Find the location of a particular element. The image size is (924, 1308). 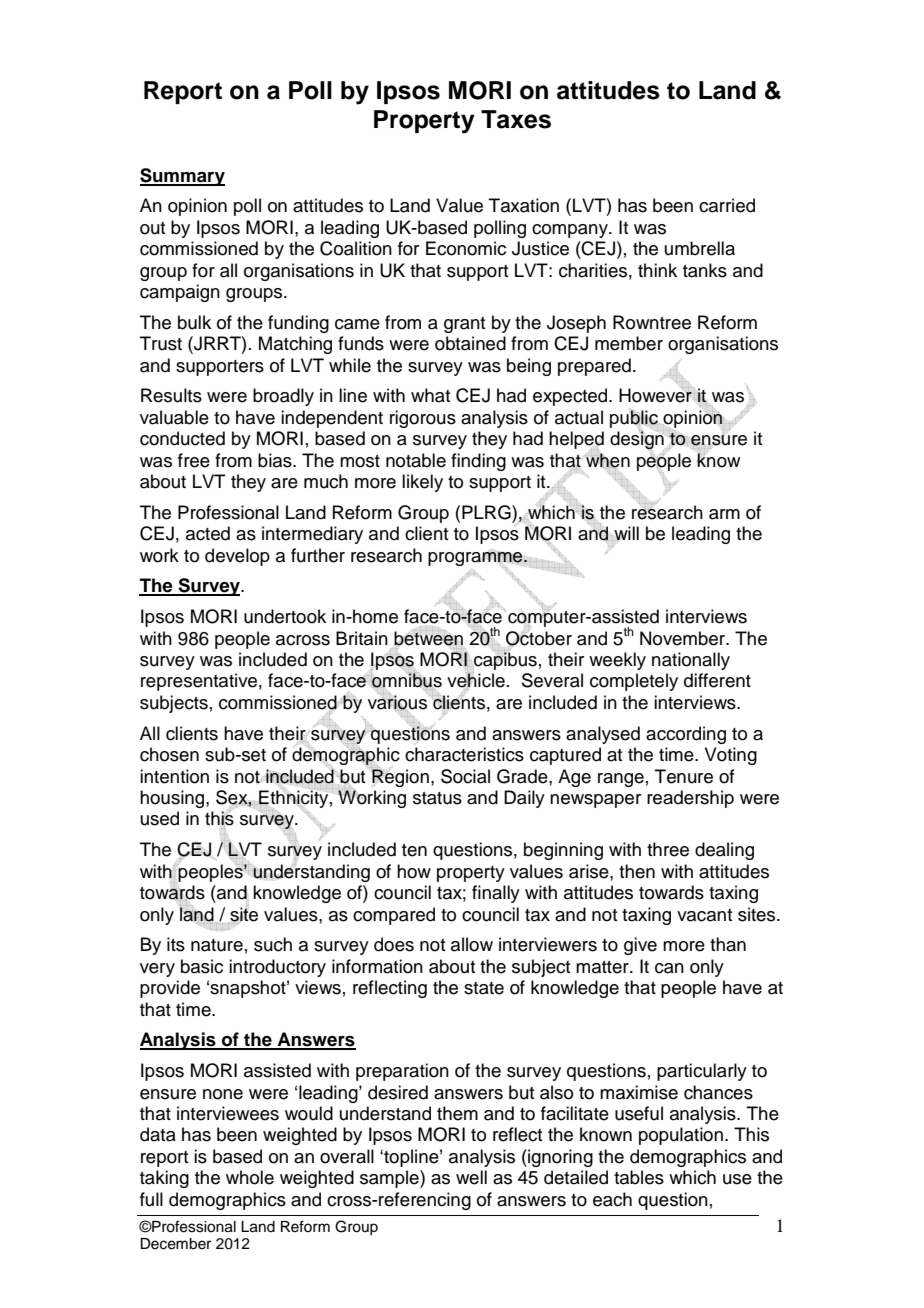

well is located at coordinates (471, 1177).
